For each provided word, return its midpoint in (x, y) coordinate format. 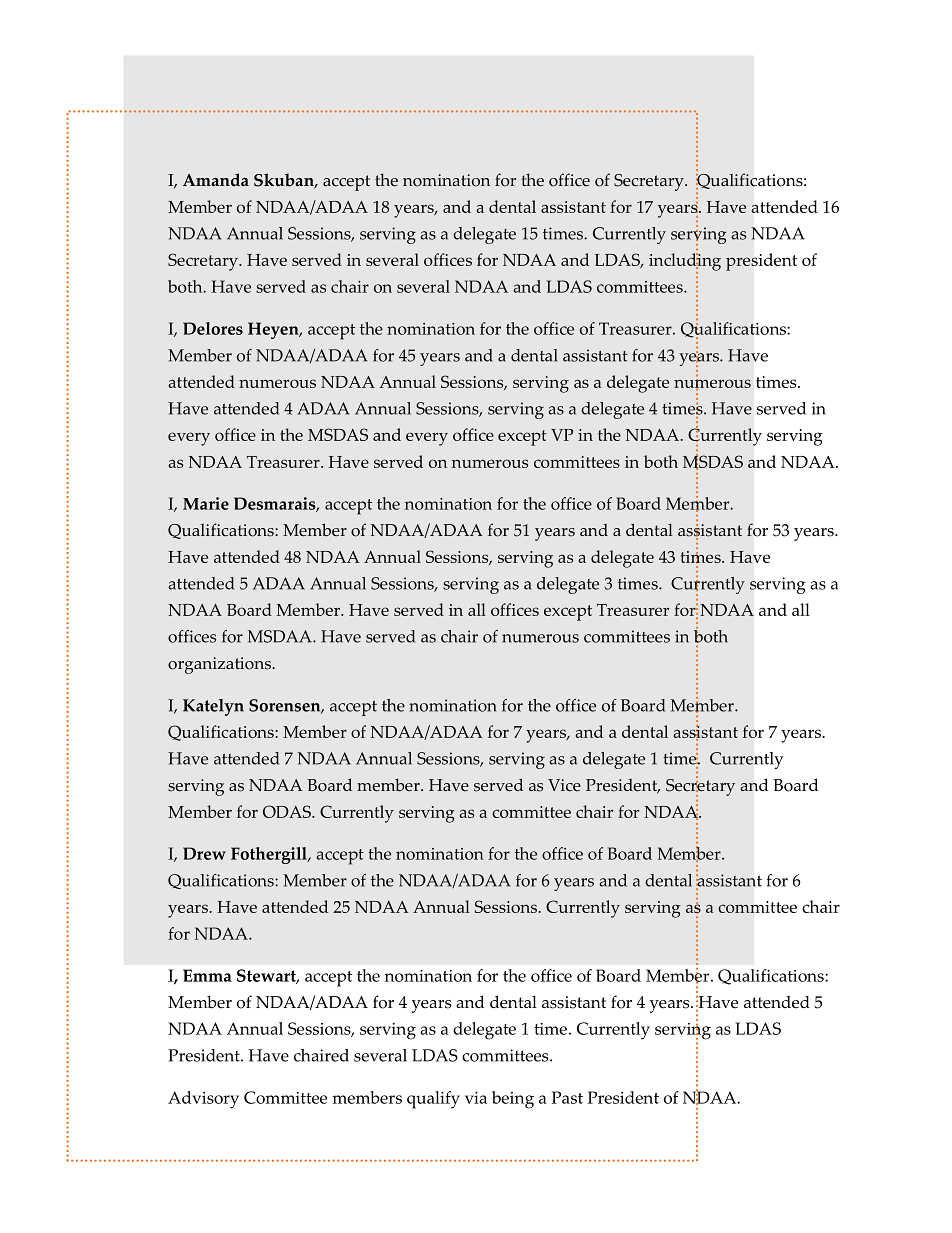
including (685, 263)
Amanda (216, 180)
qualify (433, 1100)
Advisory (203, 1100)
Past (567, 1097)
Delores (213, 328)
